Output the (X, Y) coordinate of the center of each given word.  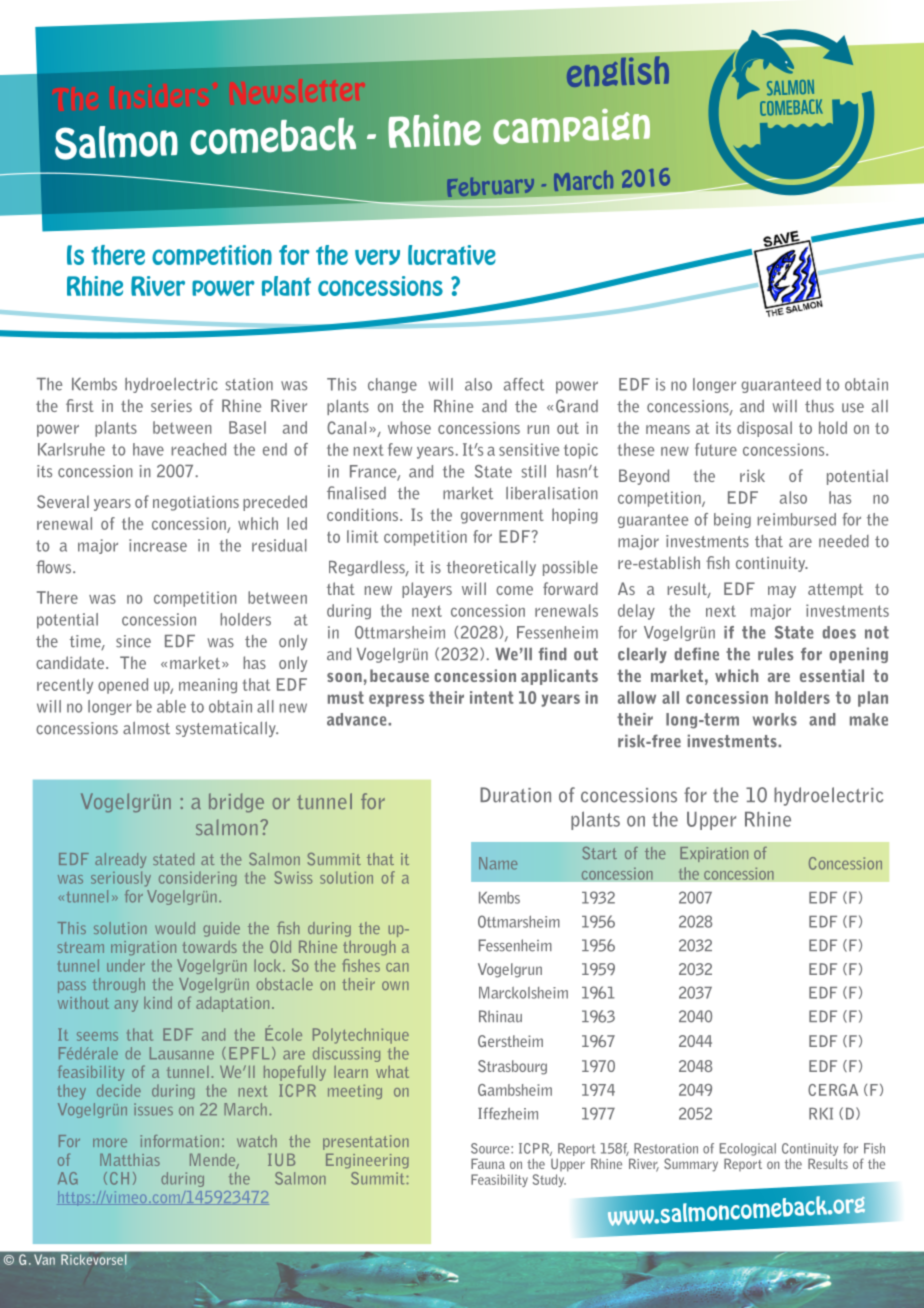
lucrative (452, 255)
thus (819, 406)
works (775, 719)
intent (492, 697)
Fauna (488, 1163)
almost (146, 728)
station (249, 384)
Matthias (130, 1160)
